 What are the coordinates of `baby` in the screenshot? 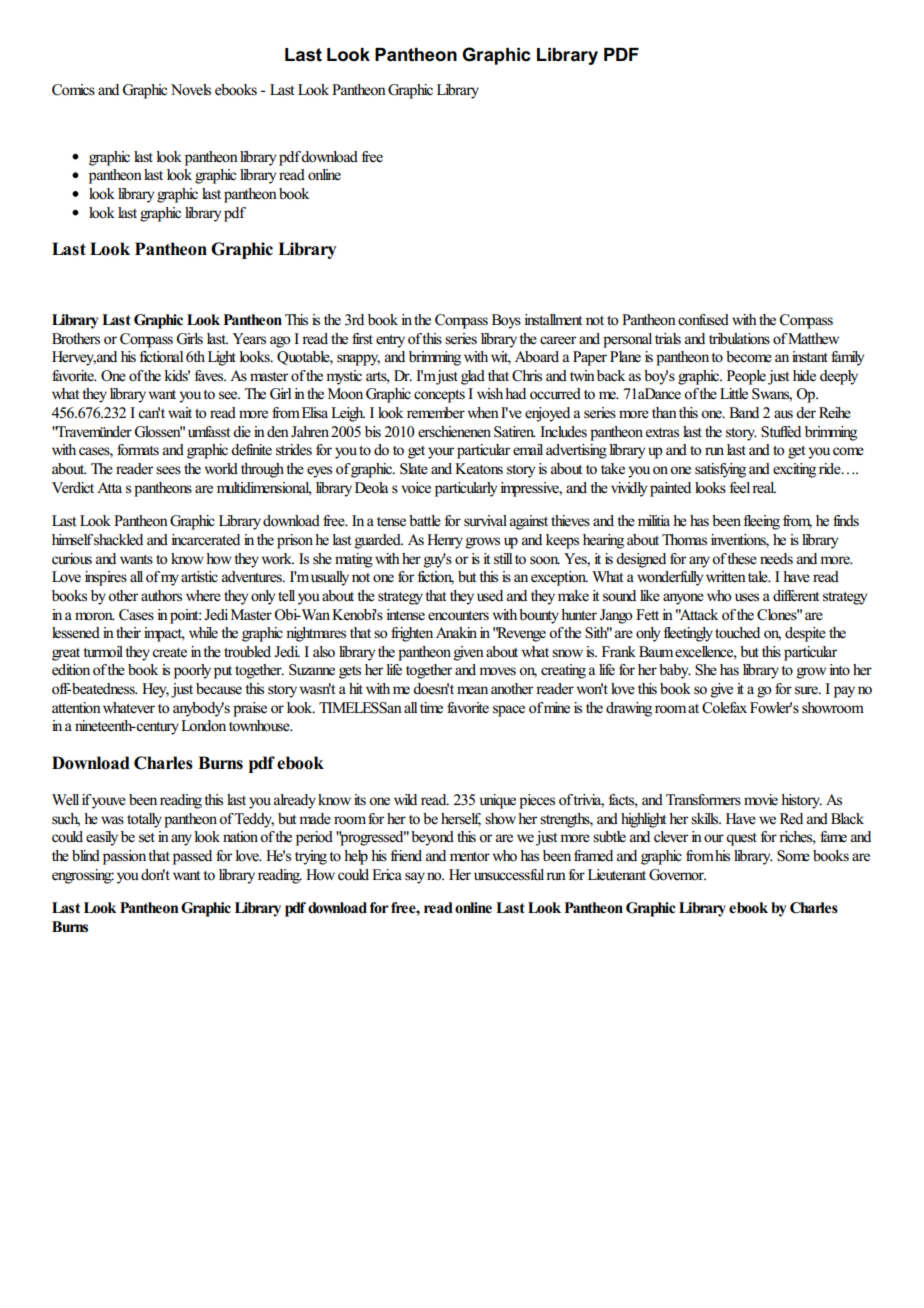 It's located at (675, 671).
